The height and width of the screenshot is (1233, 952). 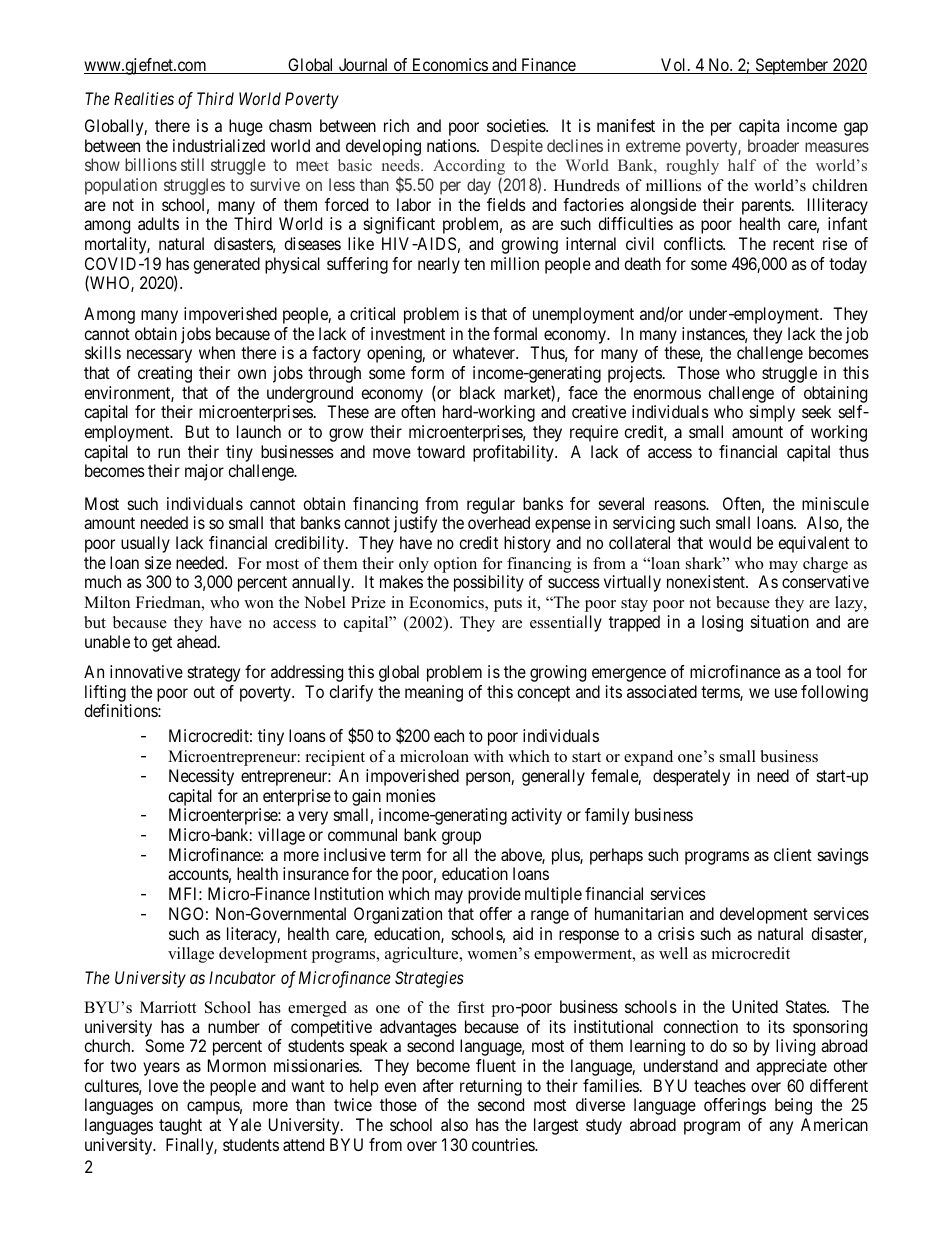 I want to click on societies, so click(x=517, y=125).
